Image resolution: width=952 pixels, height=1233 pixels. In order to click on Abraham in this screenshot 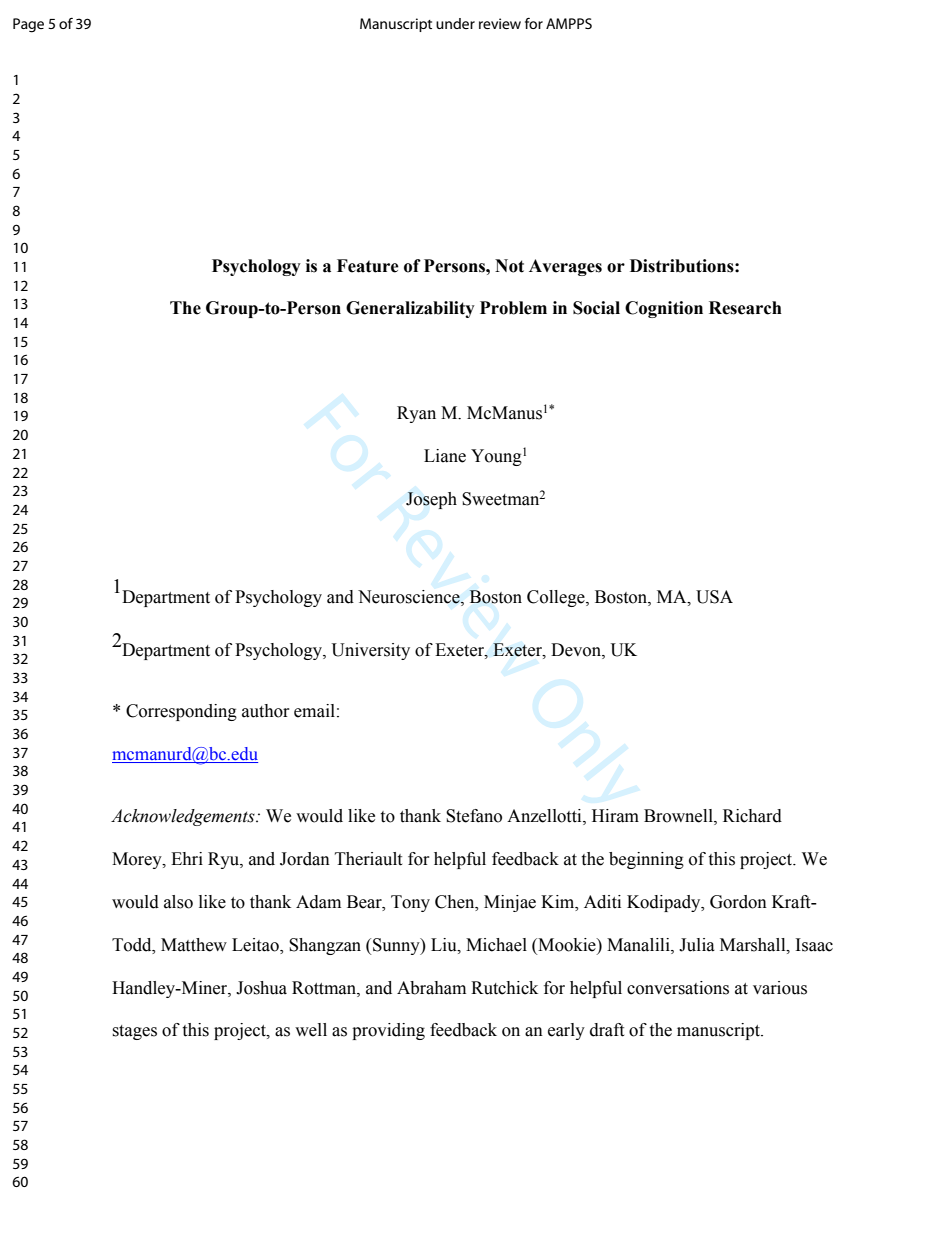, I will do `click(431, 988)`.
